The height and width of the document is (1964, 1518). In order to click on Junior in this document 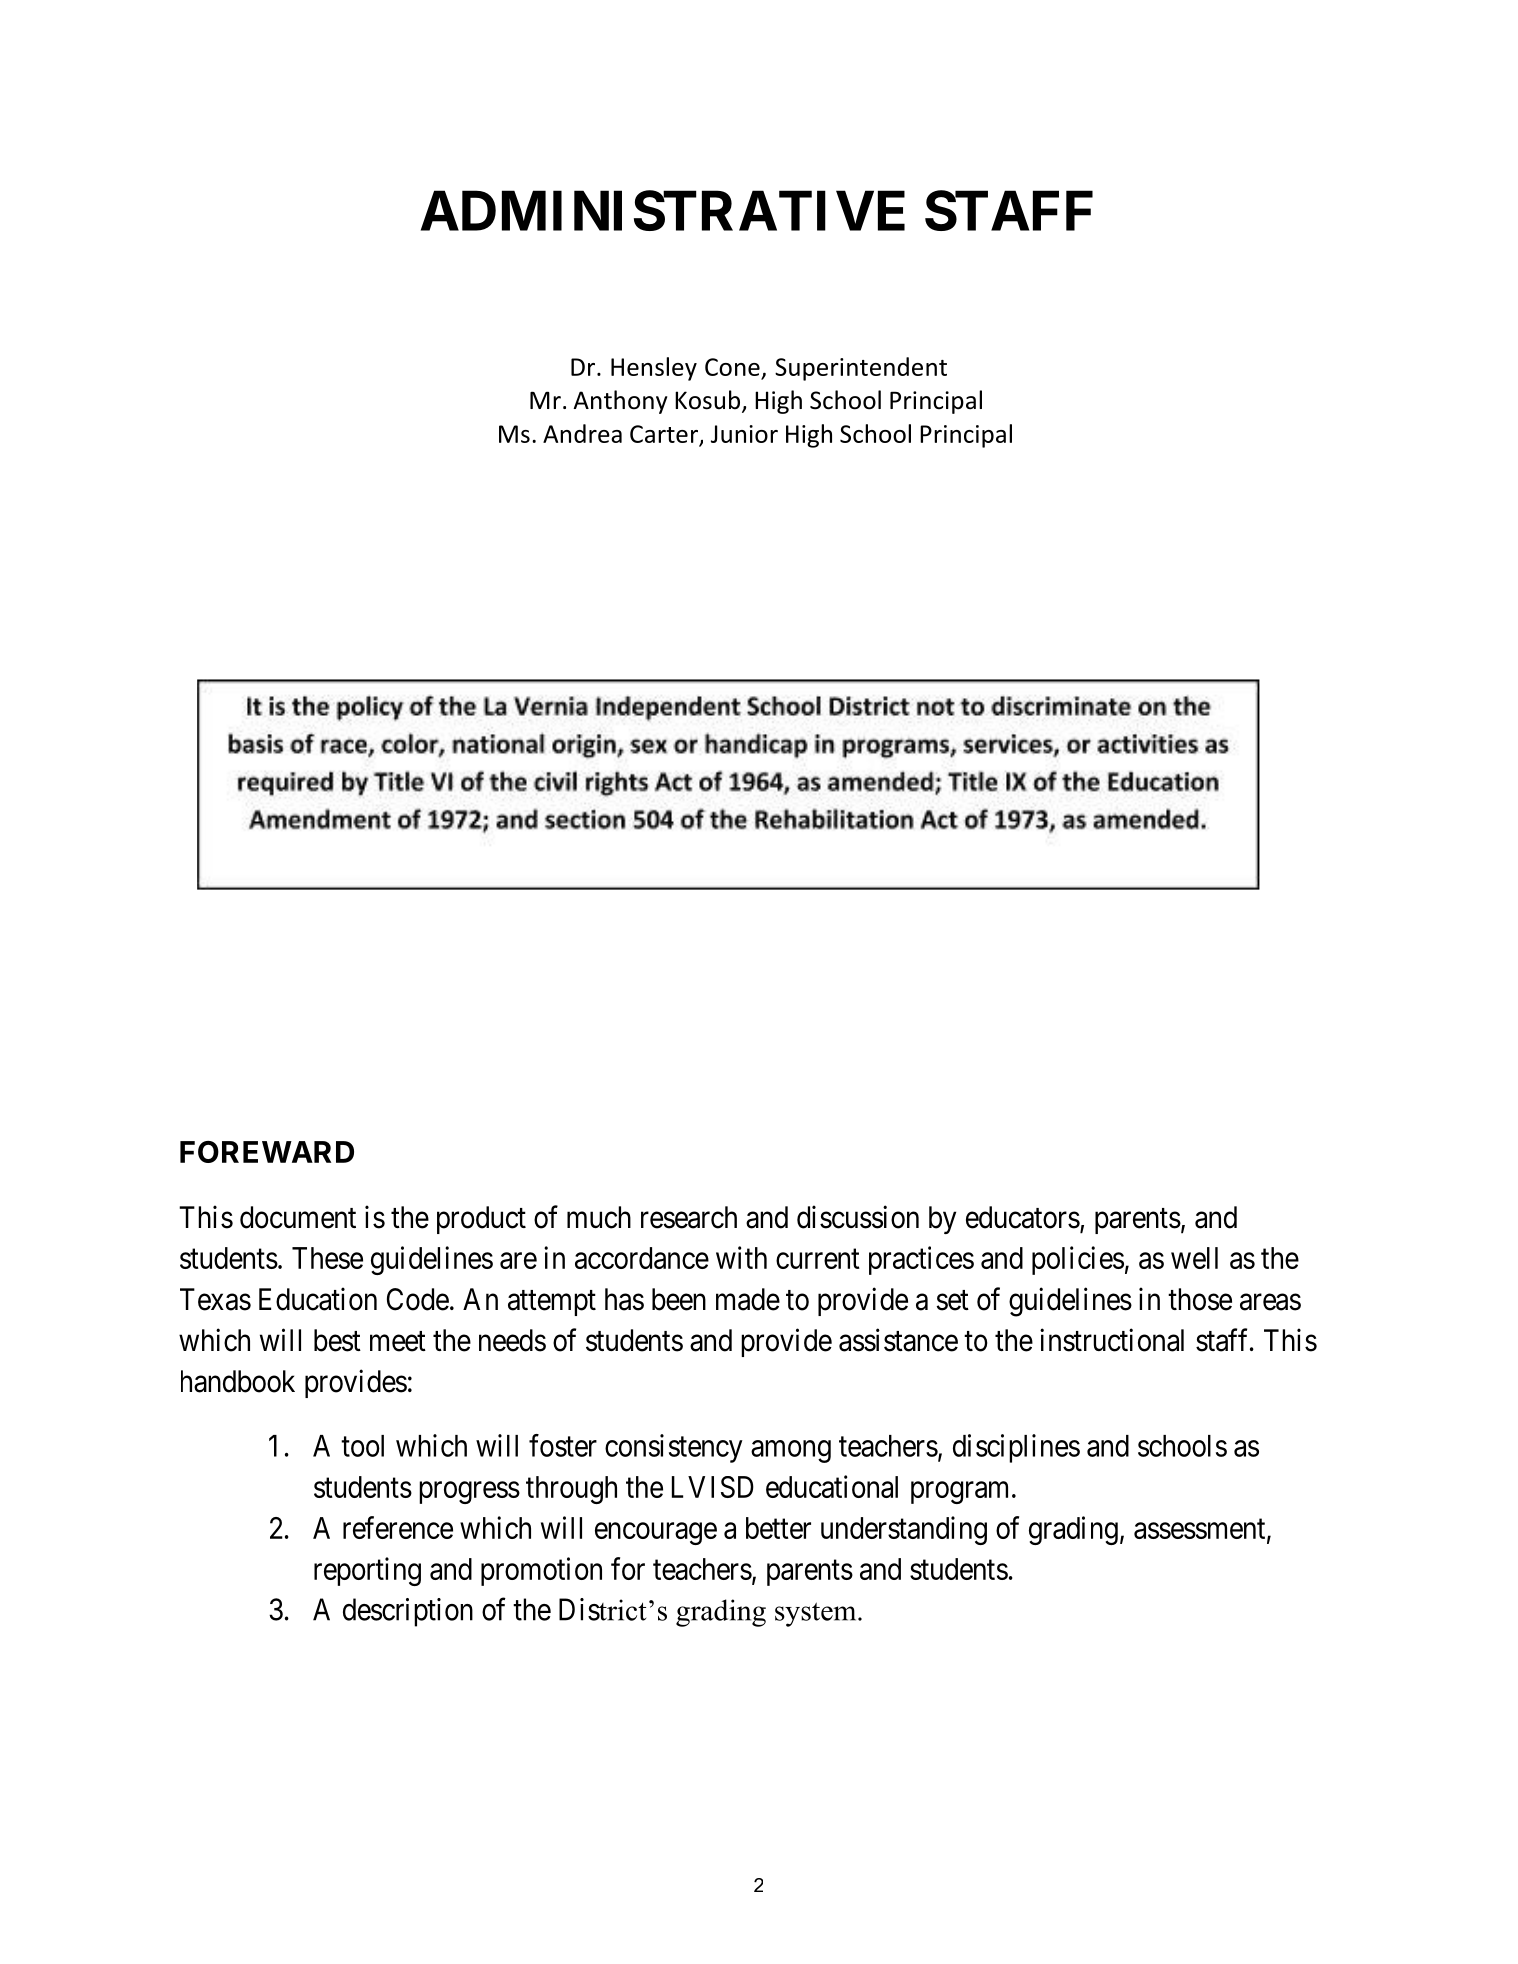, I will do `click(744, 434)`.
